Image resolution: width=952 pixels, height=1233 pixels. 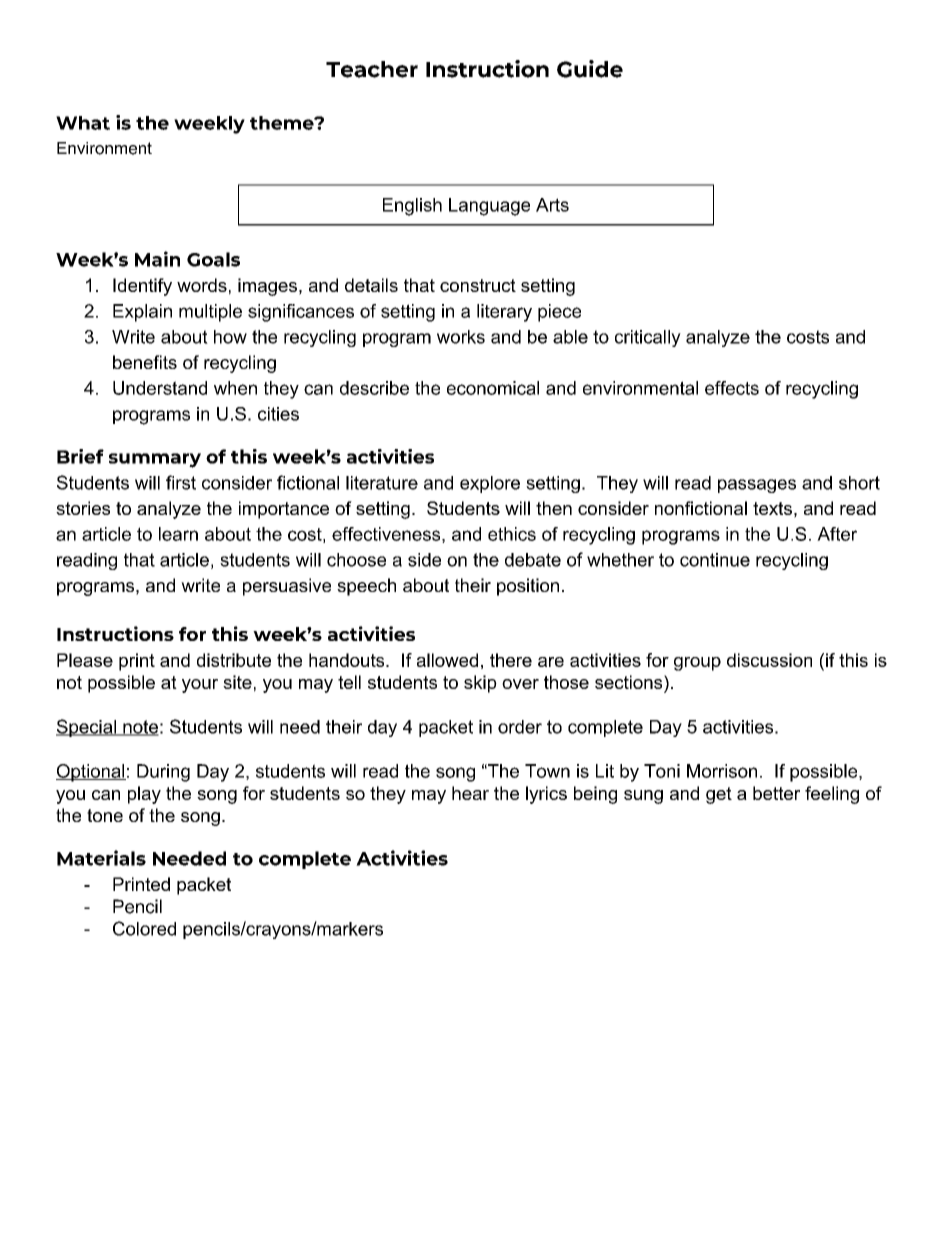 What do you see at coordinates (83, 123) in the document?
I see `What` at bounding box center [83, 123].
